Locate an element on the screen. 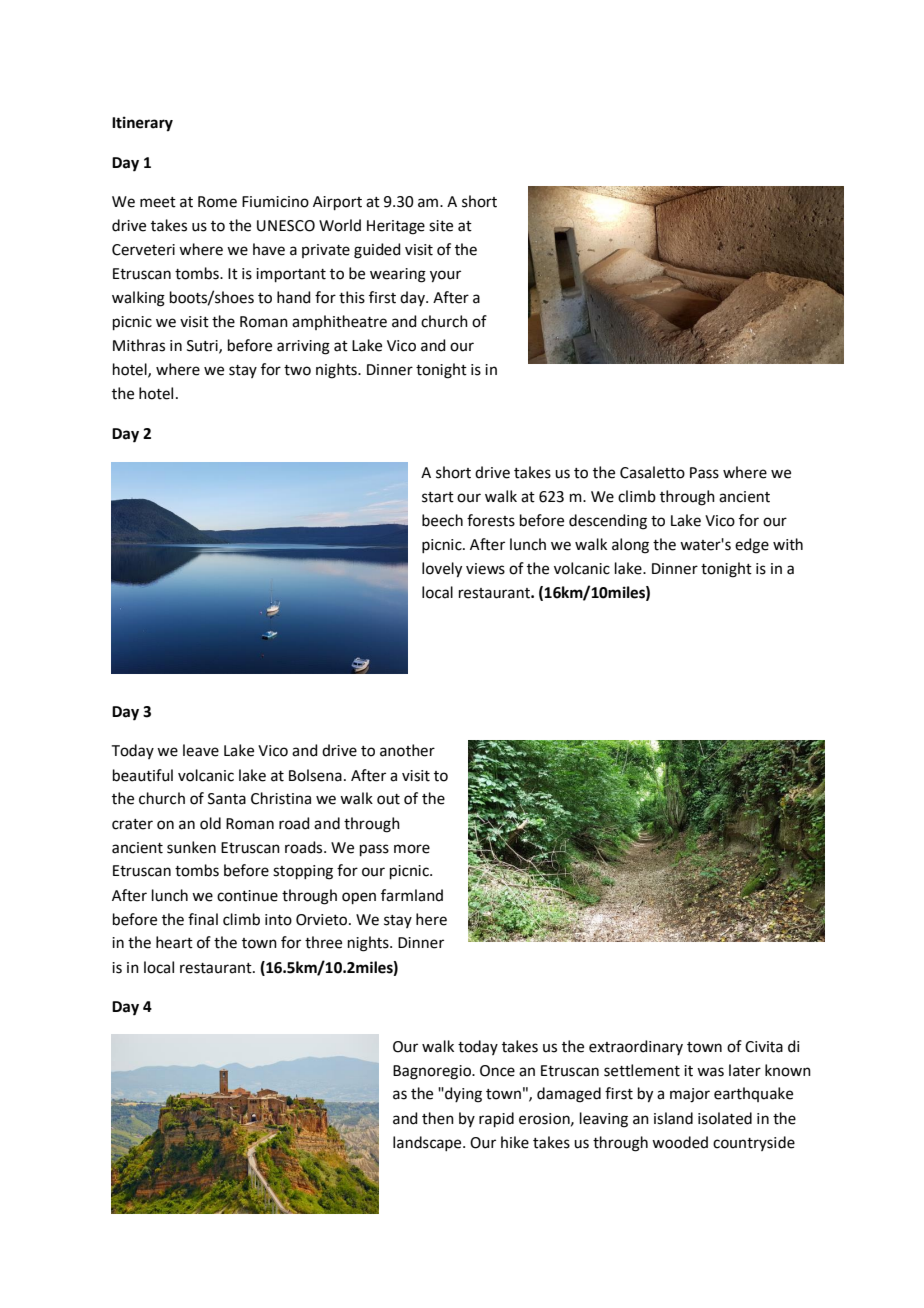  two is located at coordinates (297, 370).
